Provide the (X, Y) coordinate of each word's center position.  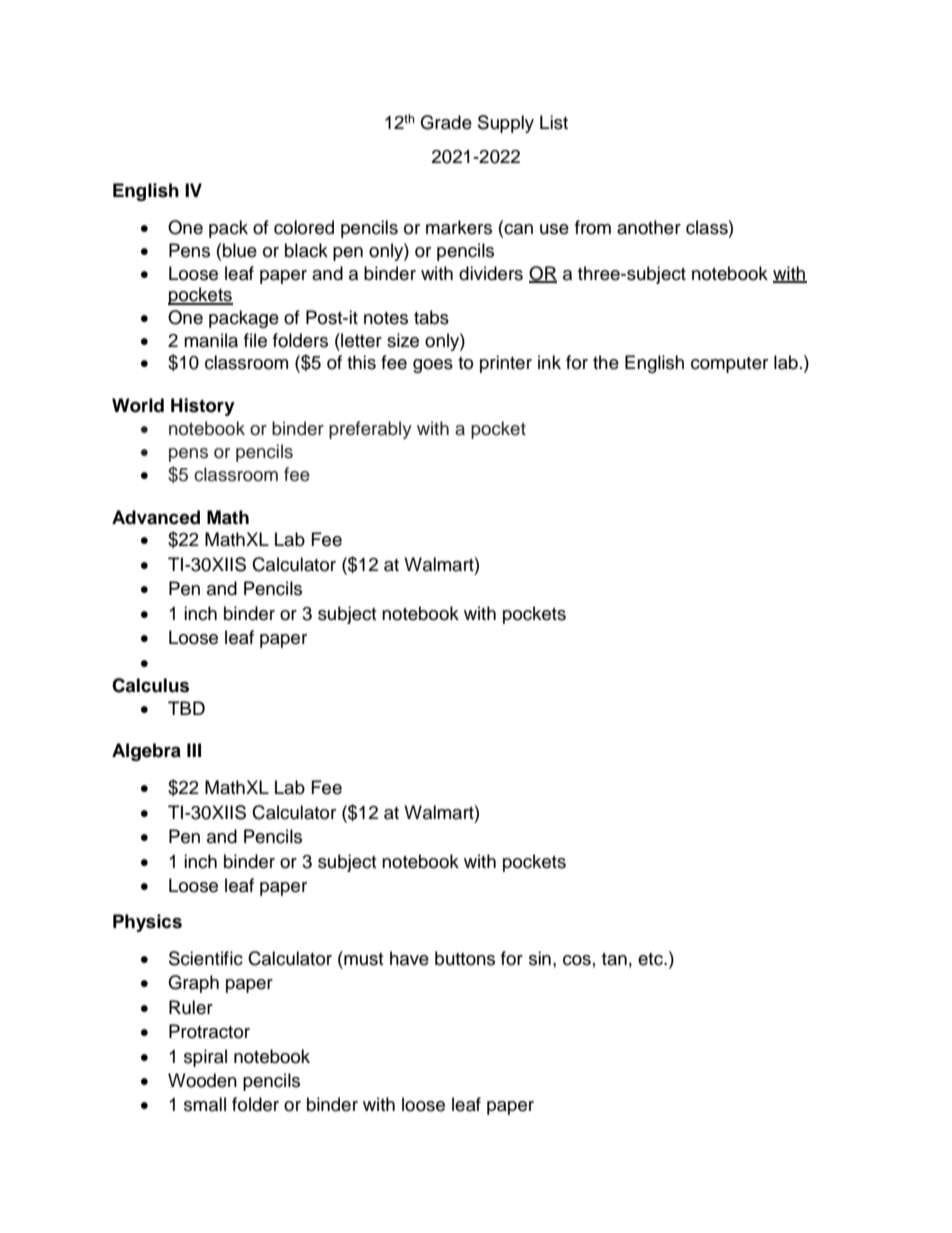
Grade (446, 122)
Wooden (202, 1080)
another (649, 227)
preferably (370, 430)
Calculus (150, 685)
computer (729, 365)
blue (240, 250)
